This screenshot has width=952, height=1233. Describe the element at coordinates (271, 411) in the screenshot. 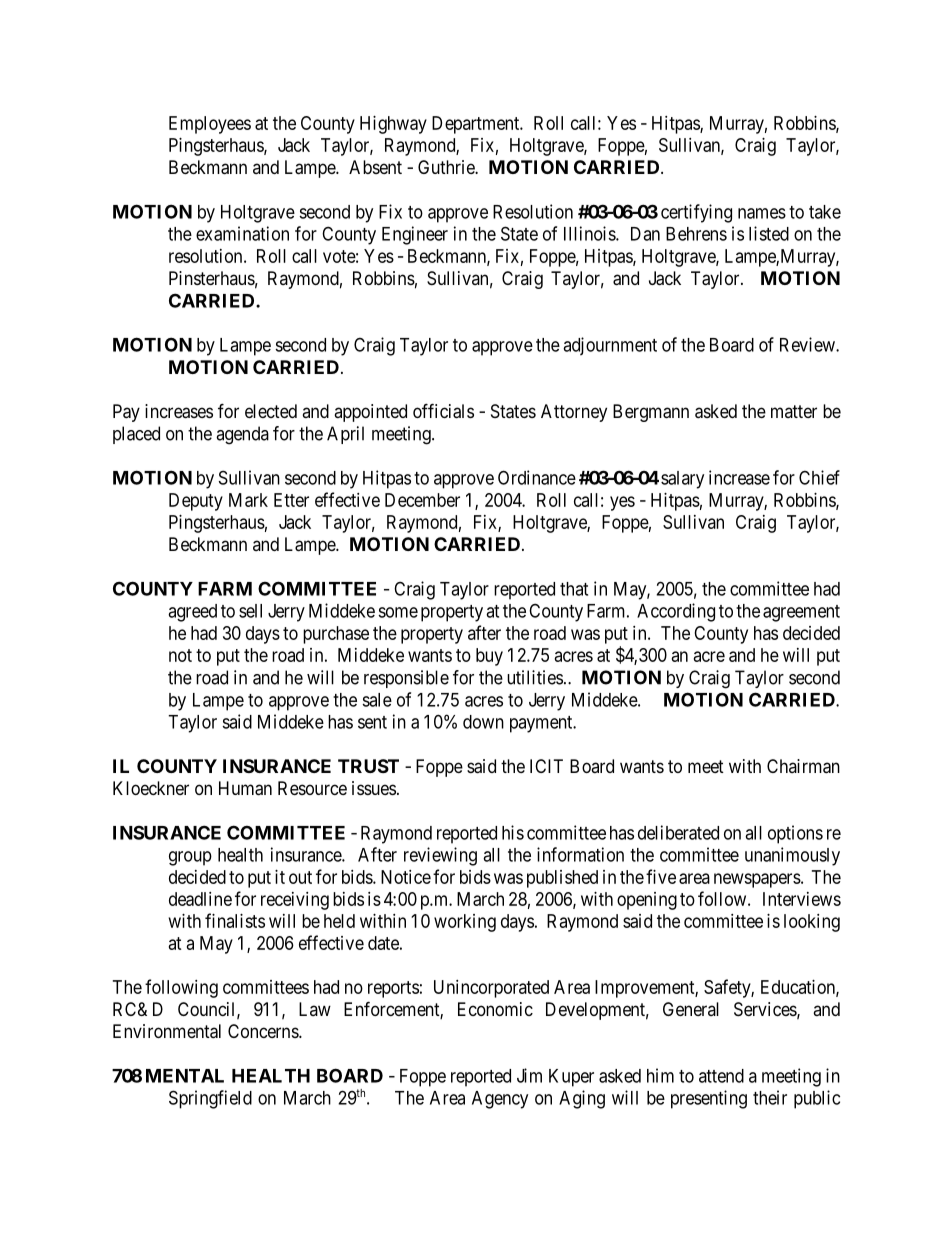

I see `elected` at that location.
